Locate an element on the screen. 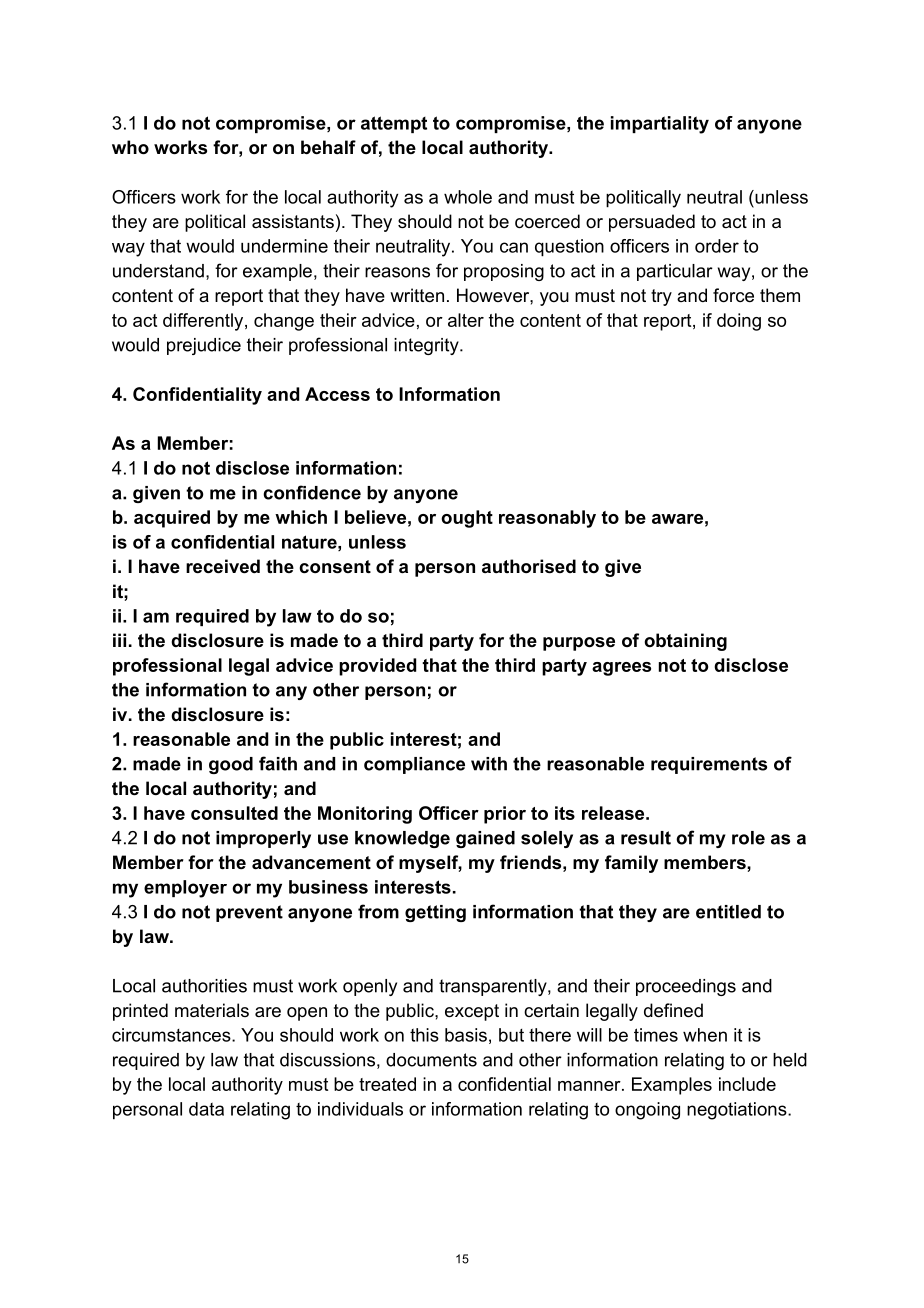 The width and height of the screenshot is (924, 1308). prejudice is located at coordinates (204, 346).
